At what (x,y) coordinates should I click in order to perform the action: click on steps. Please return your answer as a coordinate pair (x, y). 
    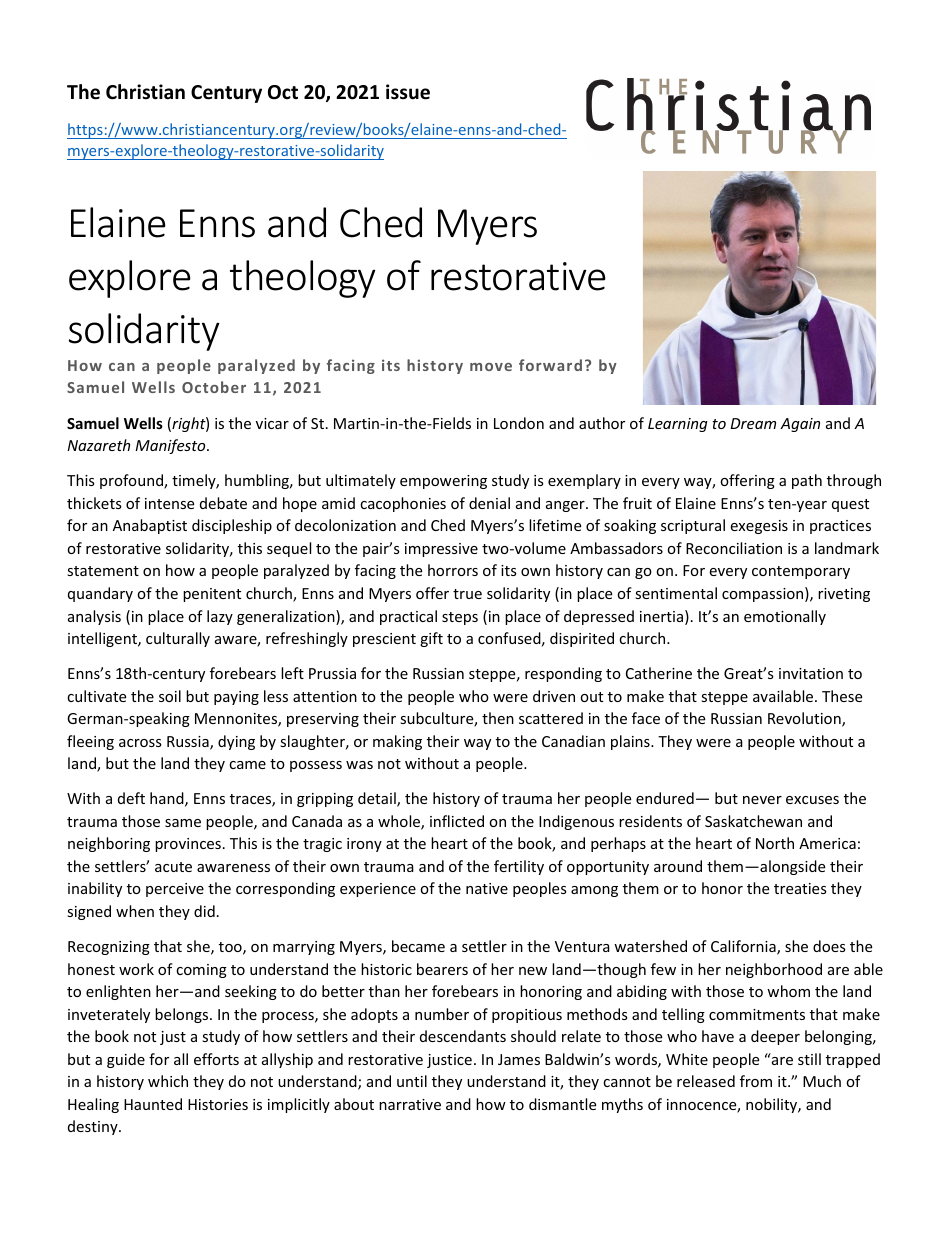
    Looking at the image, I should click on (460, 618).
